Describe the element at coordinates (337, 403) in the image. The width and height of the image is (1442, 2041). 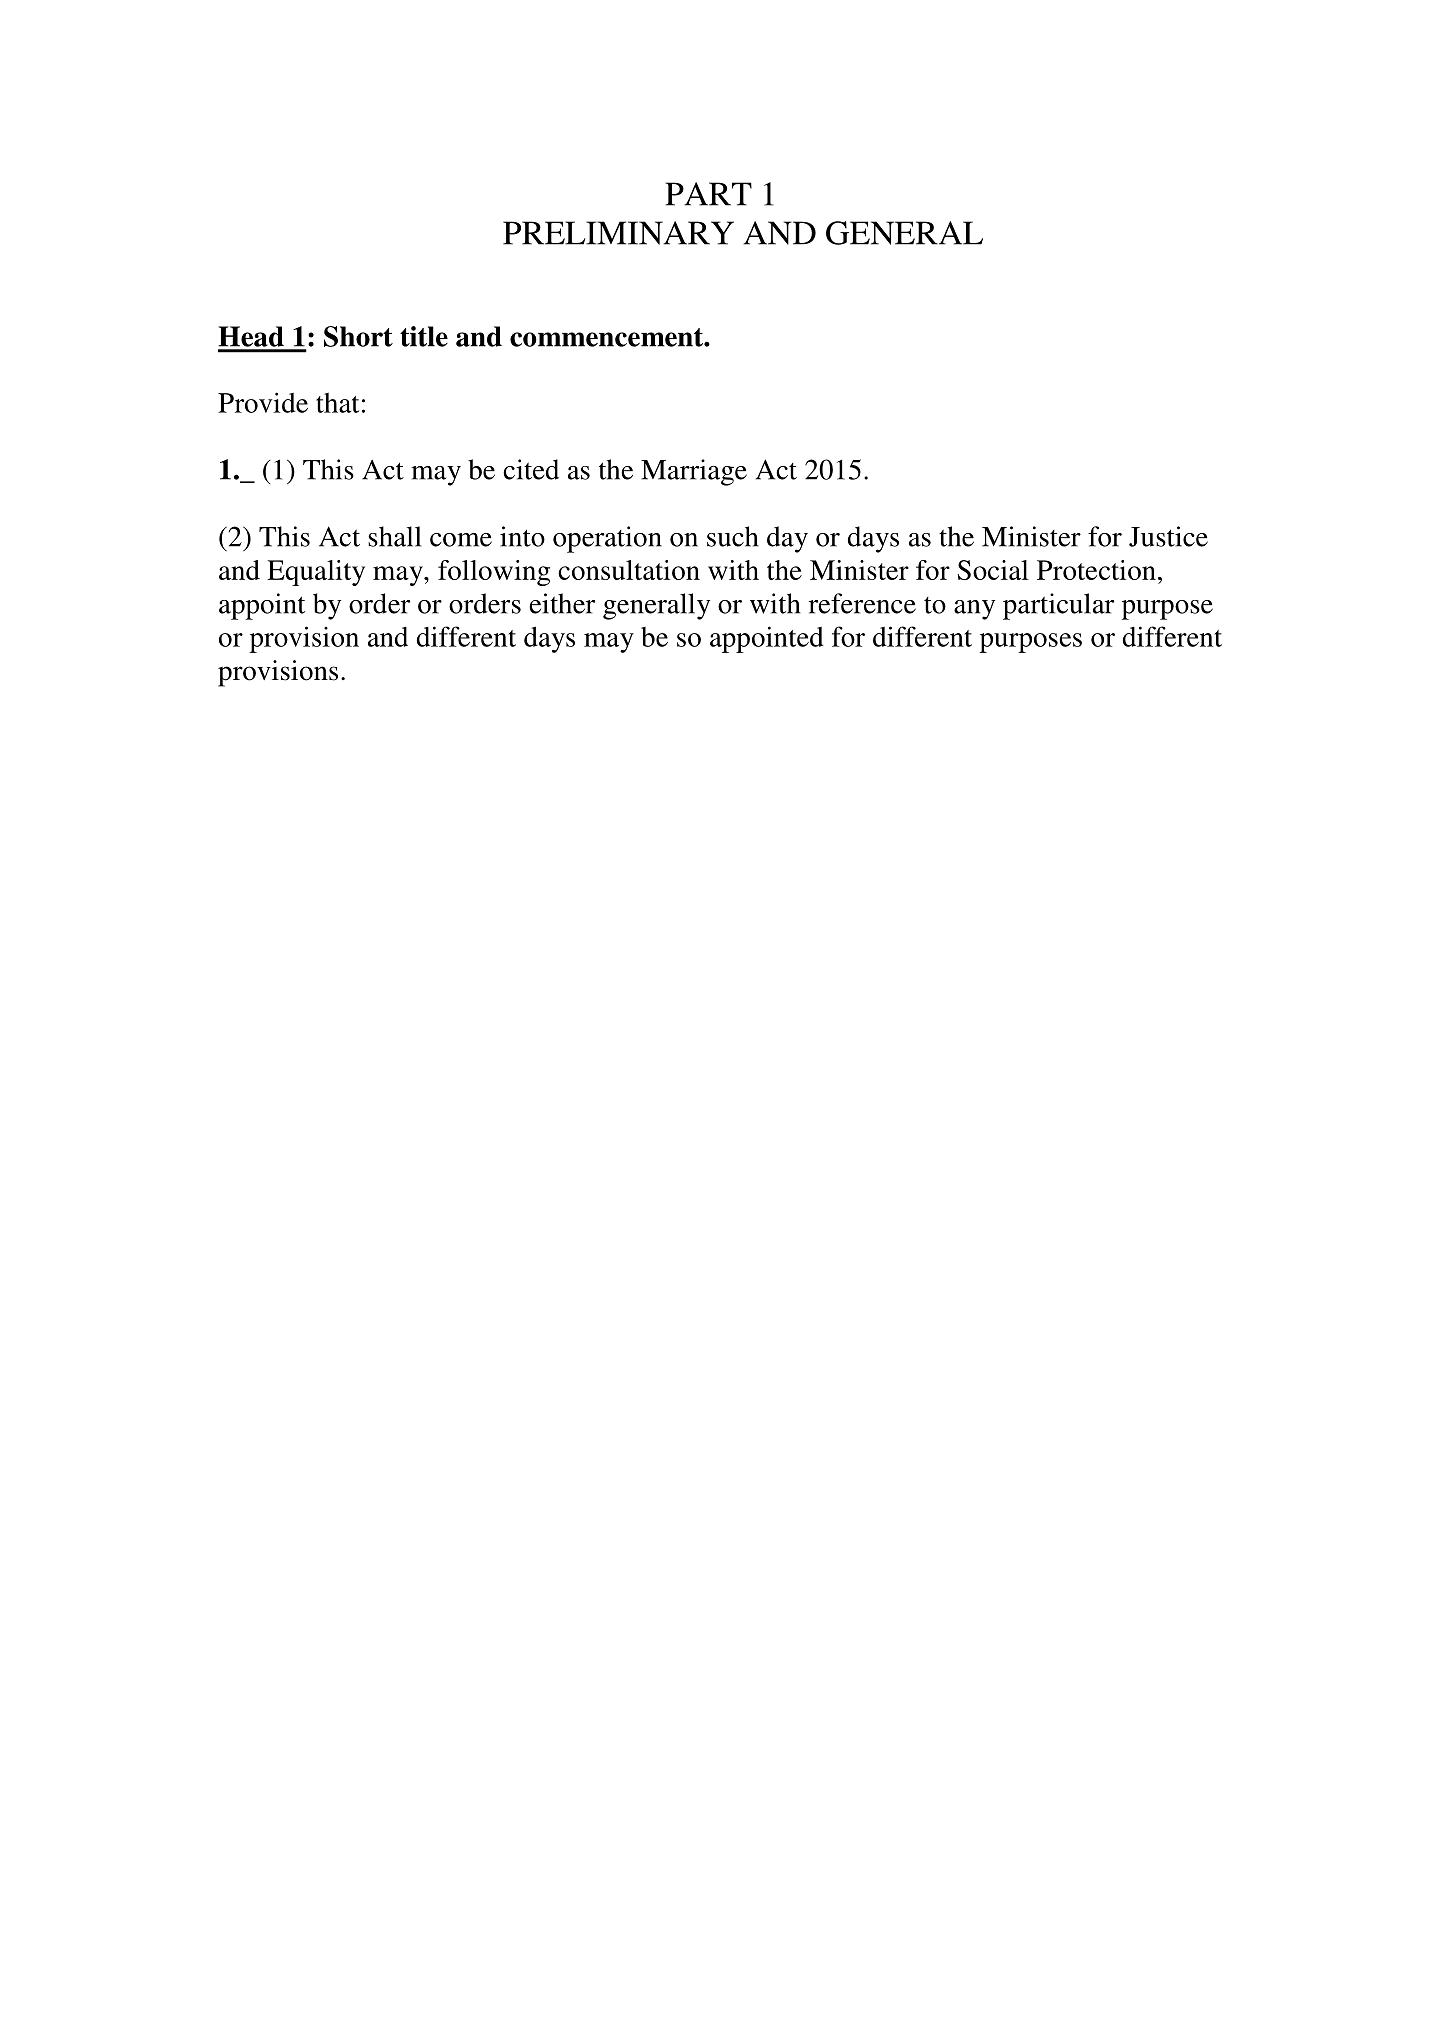
I see `that` at that location.
